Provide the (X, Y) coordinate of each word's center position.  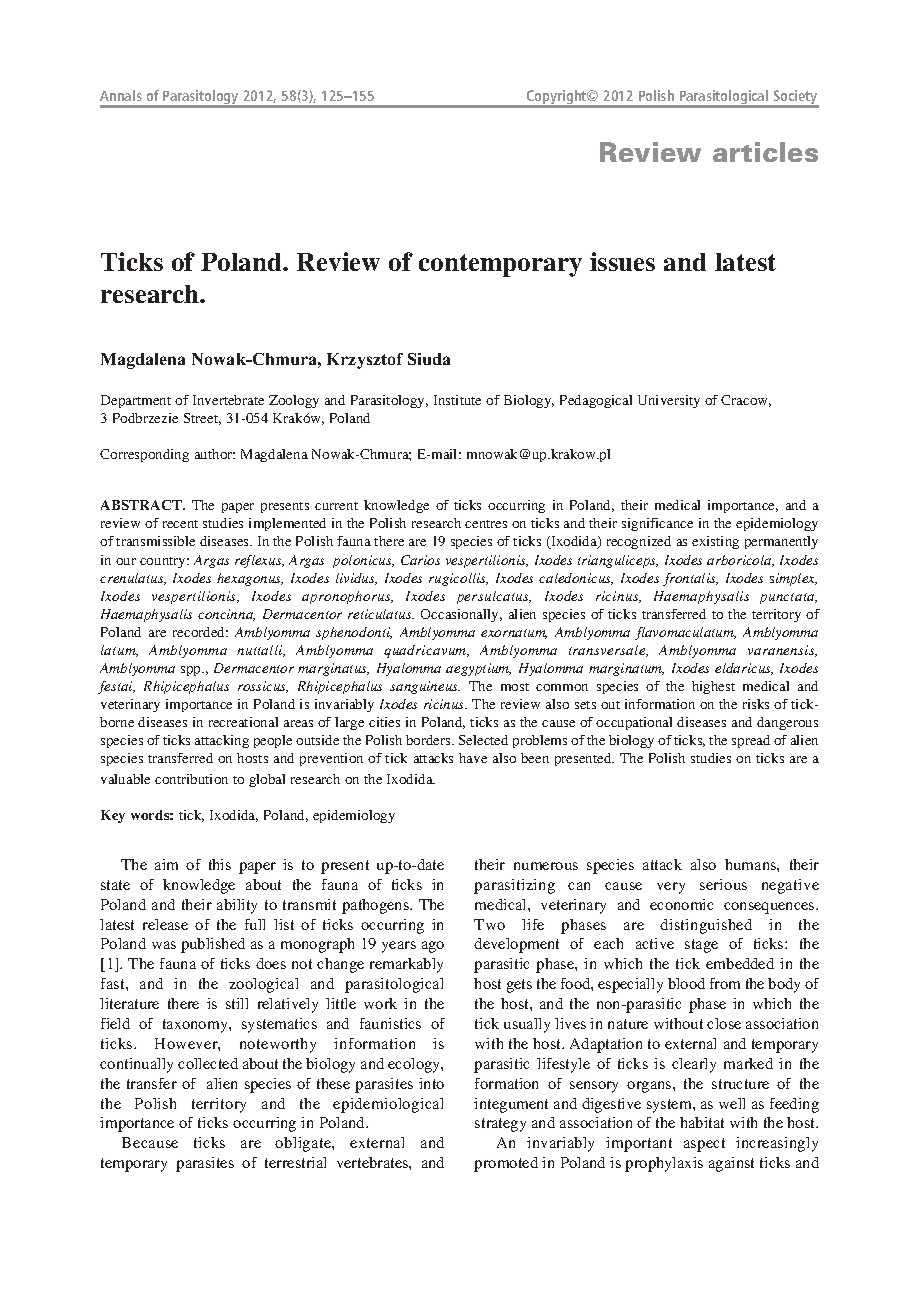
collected (208, 1063)
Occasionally (461, 615)
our (126, 561)
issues (622, 261)
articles (765, 152)
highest (713, 687)
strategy (500, 1125)
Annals (121, 95)
